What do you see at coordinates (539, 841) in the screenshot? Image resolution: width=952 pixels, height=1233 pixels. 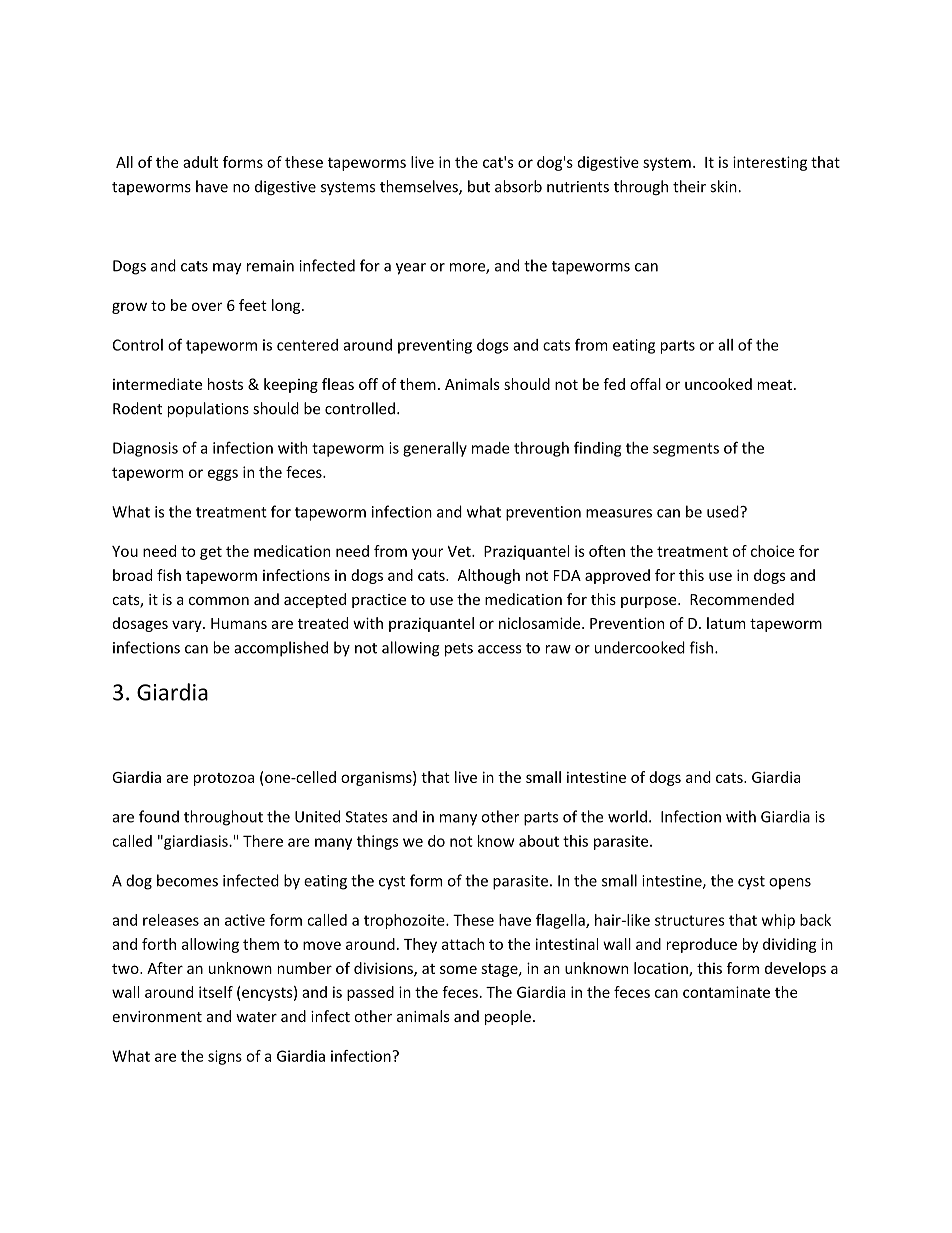 I see `about` at bounding box center [539, 841].
